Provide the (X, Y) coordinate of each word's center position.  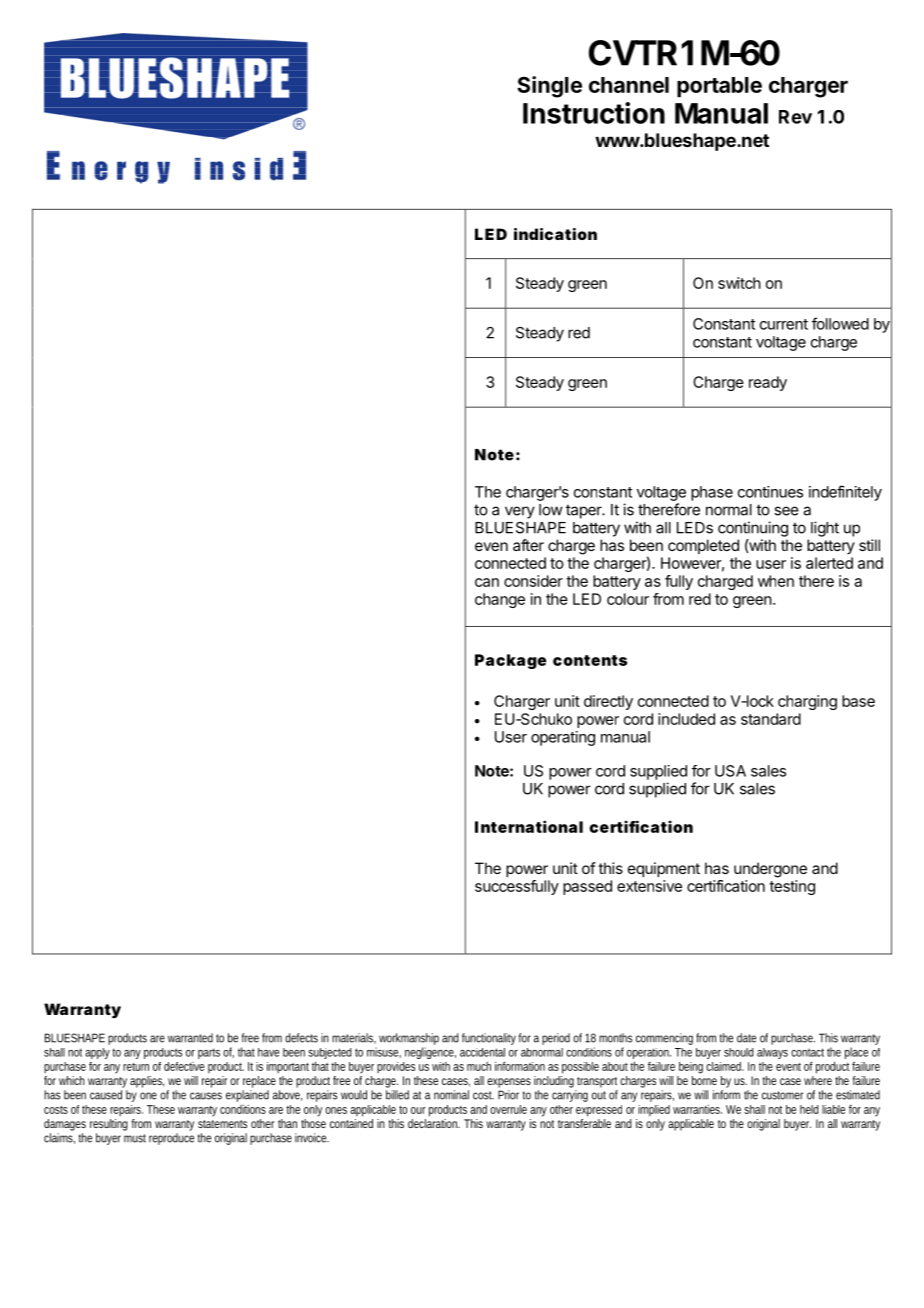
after (528, 545)
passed (587, 887)
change (500, 600)
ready (768, 383)
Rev (795, 117)
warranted (190, 1038)
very (520, 512)
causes (206, 1096)
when (776, 581)
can (487, 582)
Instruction (594, 113)
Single (549, 87)
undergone (770, 870)
